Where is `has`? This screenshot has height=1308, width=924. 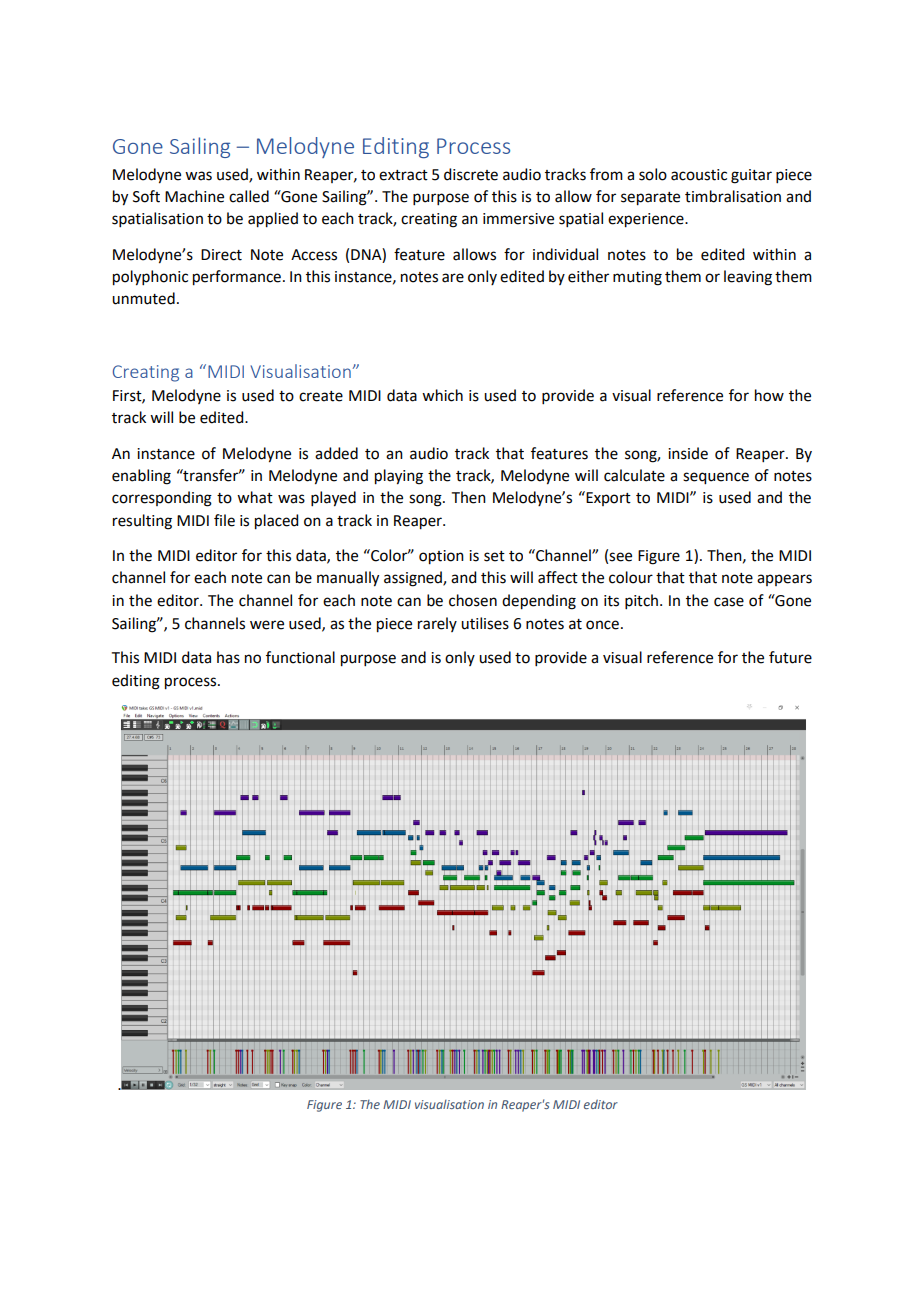 has is located at coordinates (228, 657).
